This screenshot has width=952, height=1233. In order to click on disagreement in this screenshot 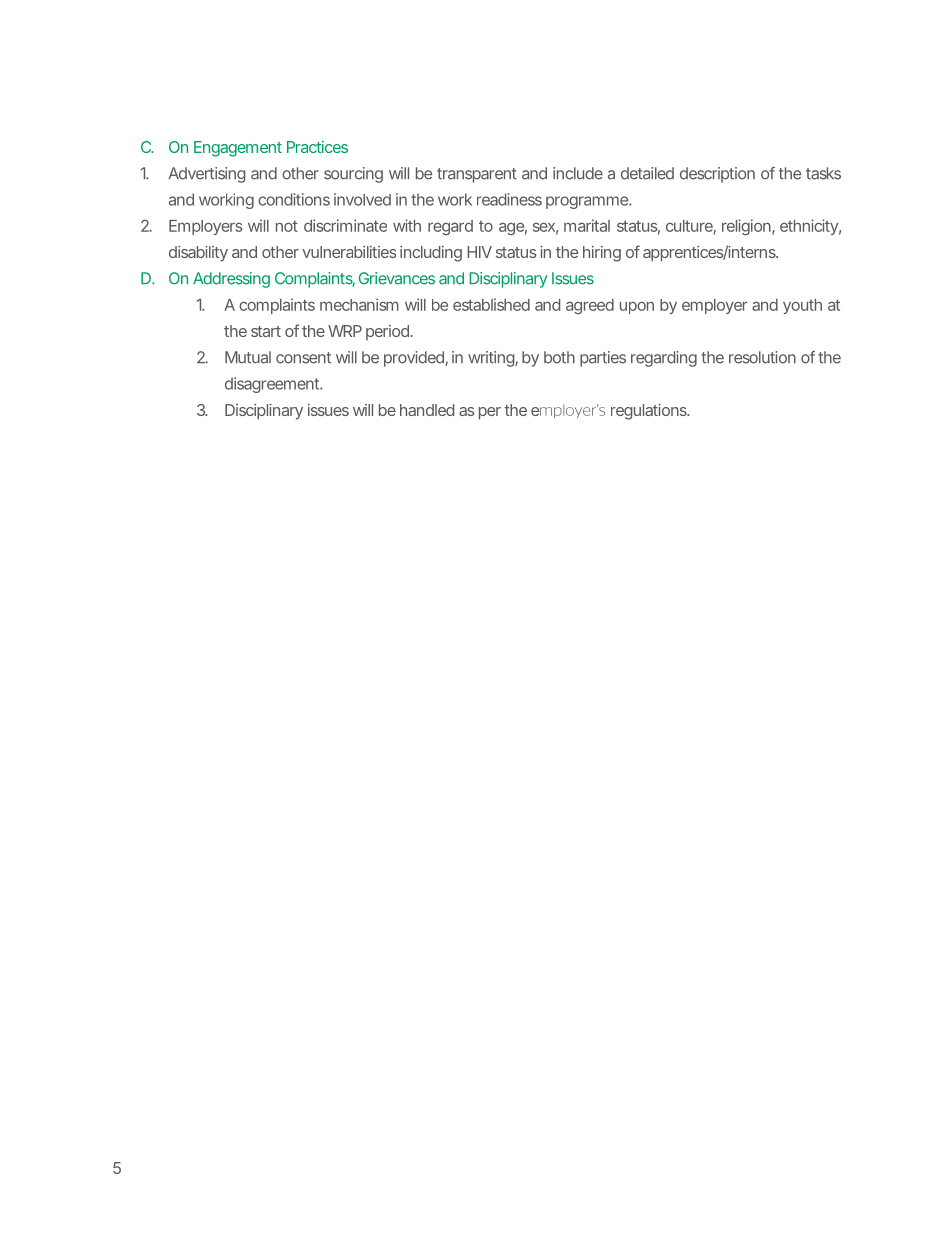, I will do `click(274, 385)`.
